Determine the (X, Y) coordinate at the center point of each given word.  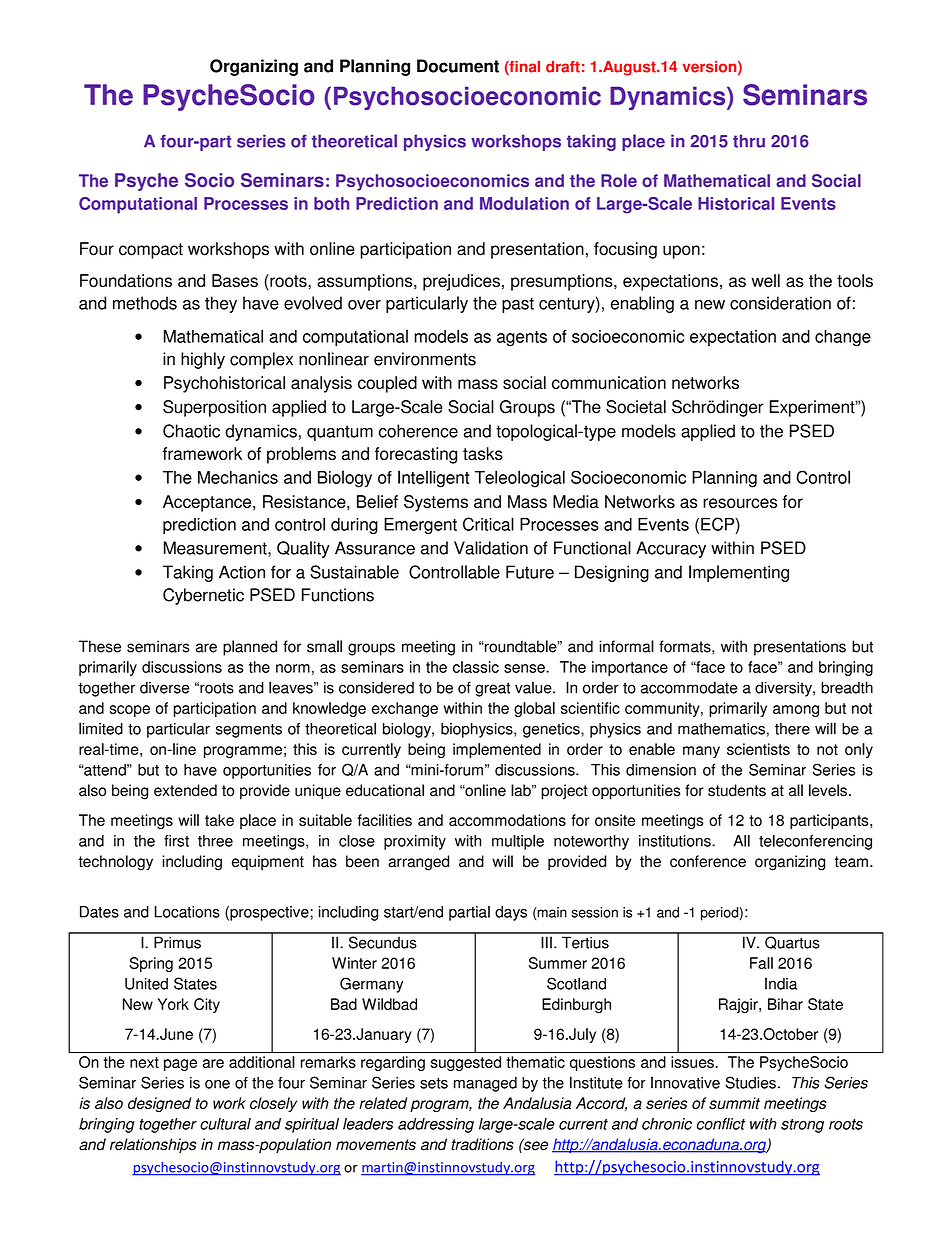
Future (530, 572)
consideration (780, 303)
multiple (518, 842)
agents (522, 339)
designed (159, 1105)
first (176, 841)
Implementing (739, 573)
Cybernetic (203, 596)
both (331, 203)
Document (458, 66)
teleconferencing (815, 842)
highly (203, 360)
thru (749, 141)
